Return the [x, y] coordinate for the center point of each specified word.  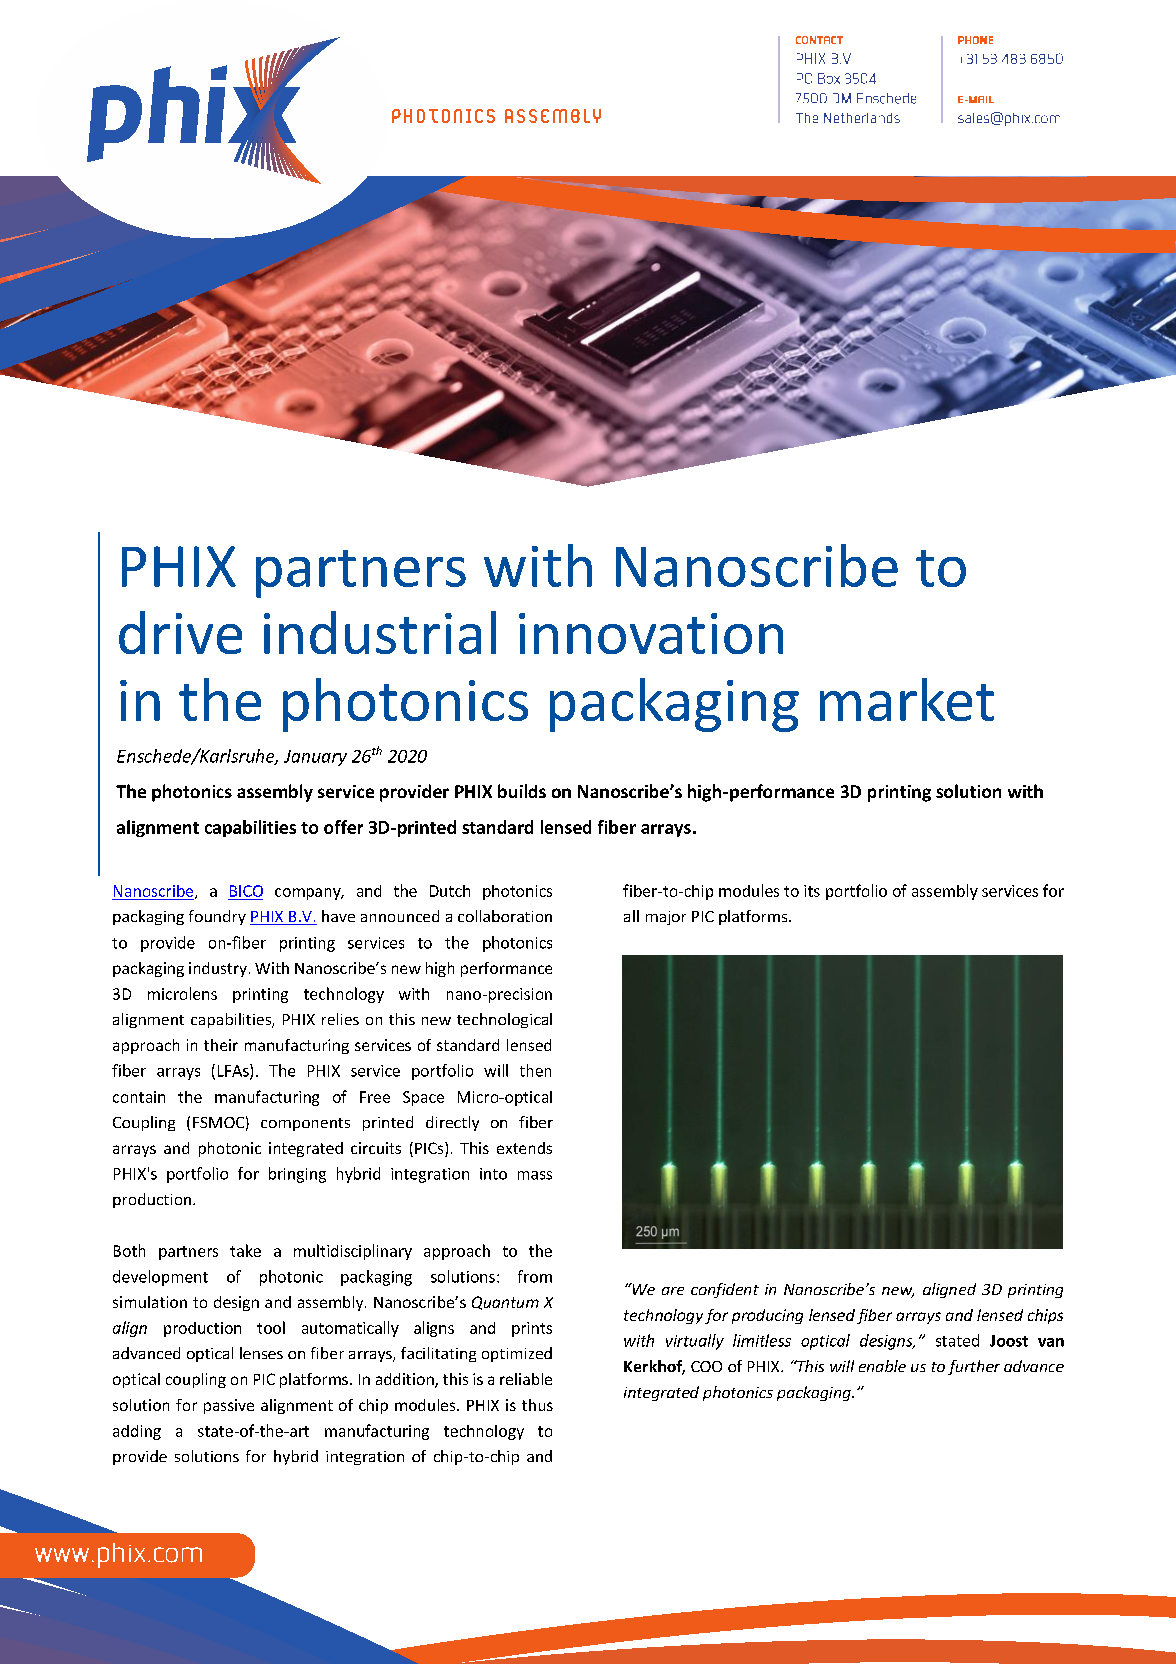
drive [180, 632]
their [221, 1045]
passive [229, 1406]
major [666, 918]
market [907, 699]
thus [537, 1405]
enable [882, 1366]
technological [504, 1020]
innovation [651, 633]
